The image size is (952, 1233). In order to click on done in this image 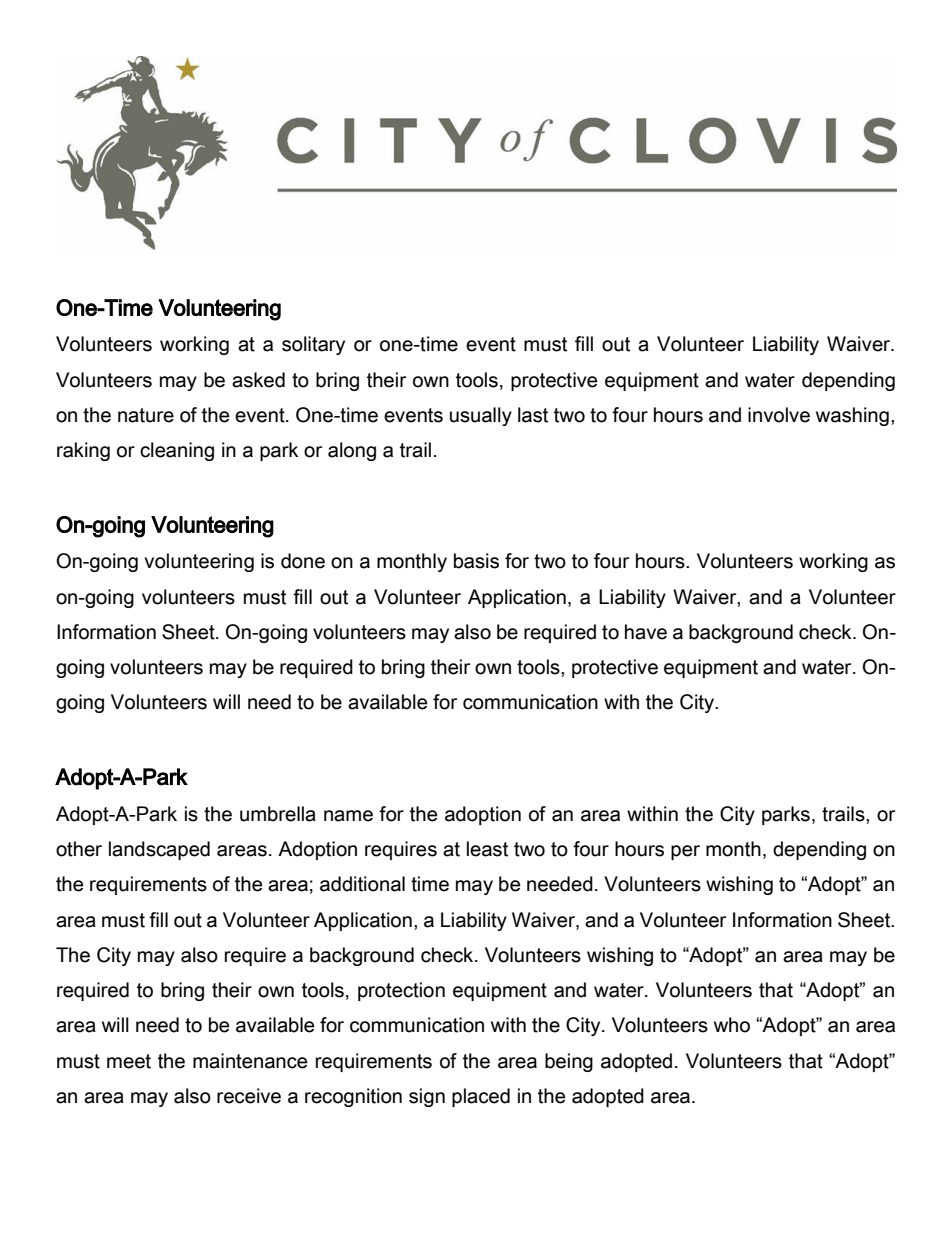, I will do `click(303, 561)`.
